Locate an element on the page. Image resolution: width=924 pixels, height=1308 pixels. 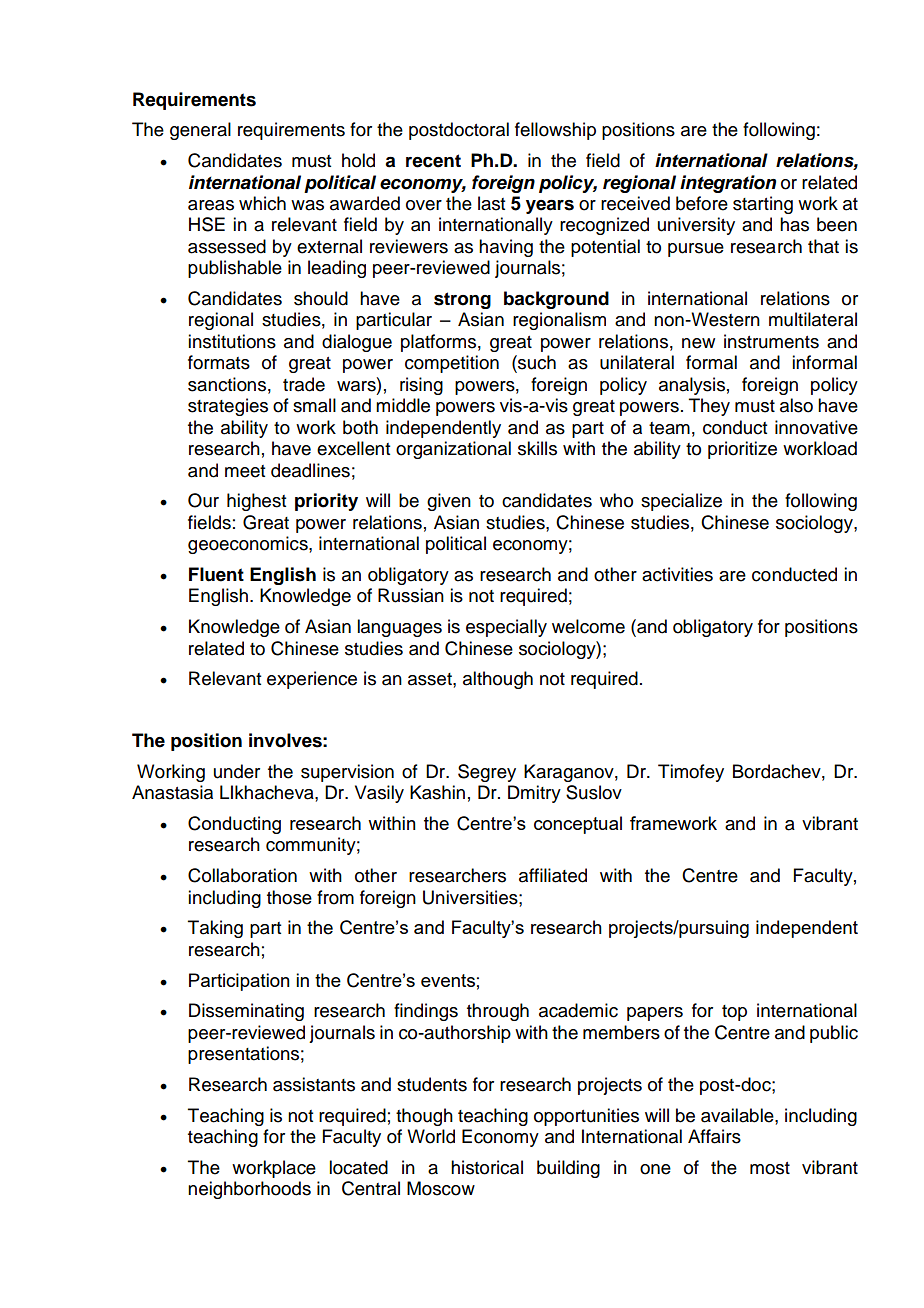
under is located at coordinates (237, 771).
